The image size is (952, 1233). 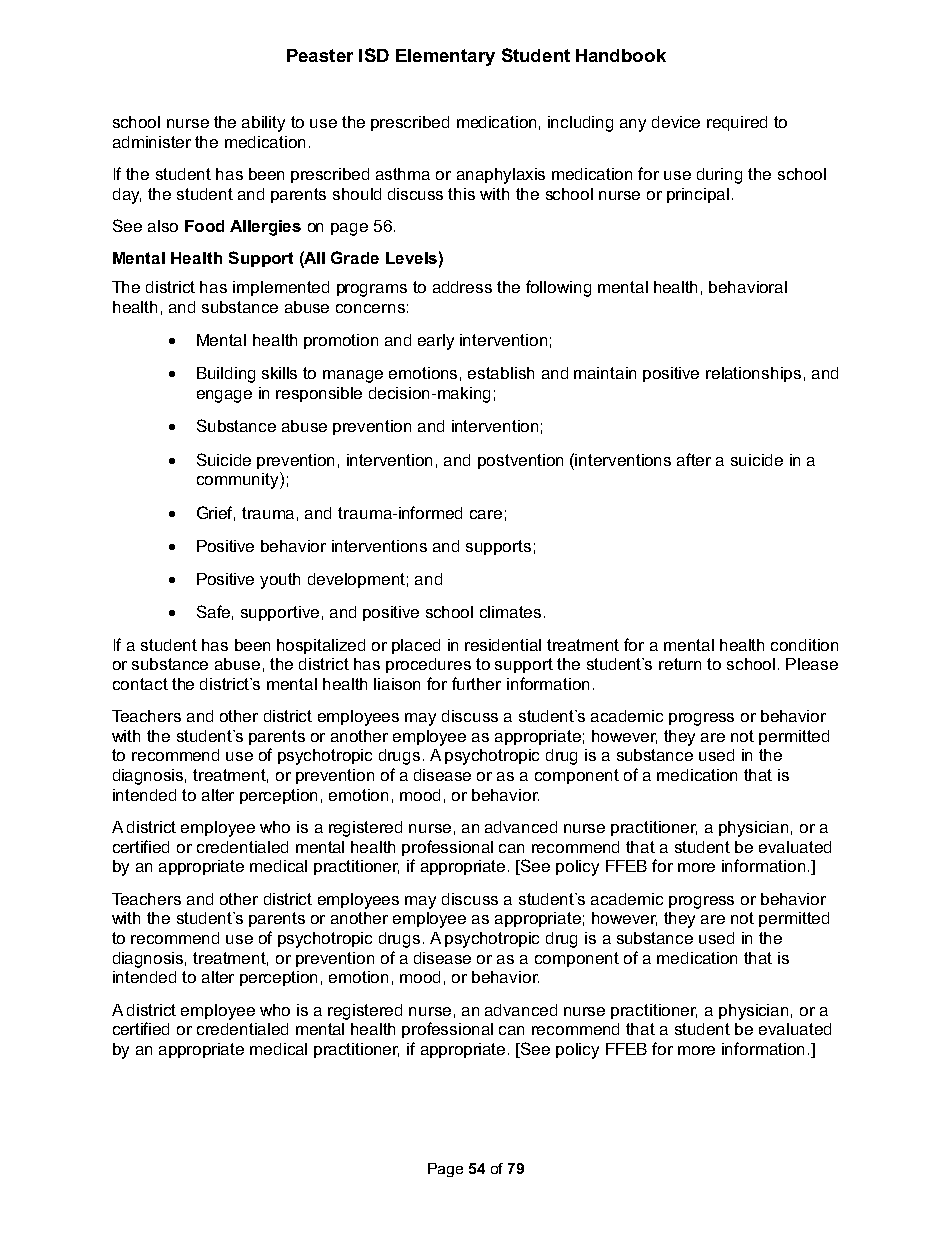 What do you see at coordinates (698, 195) in the screenshot?
I see `principal` at bounding box center [698, 195].
